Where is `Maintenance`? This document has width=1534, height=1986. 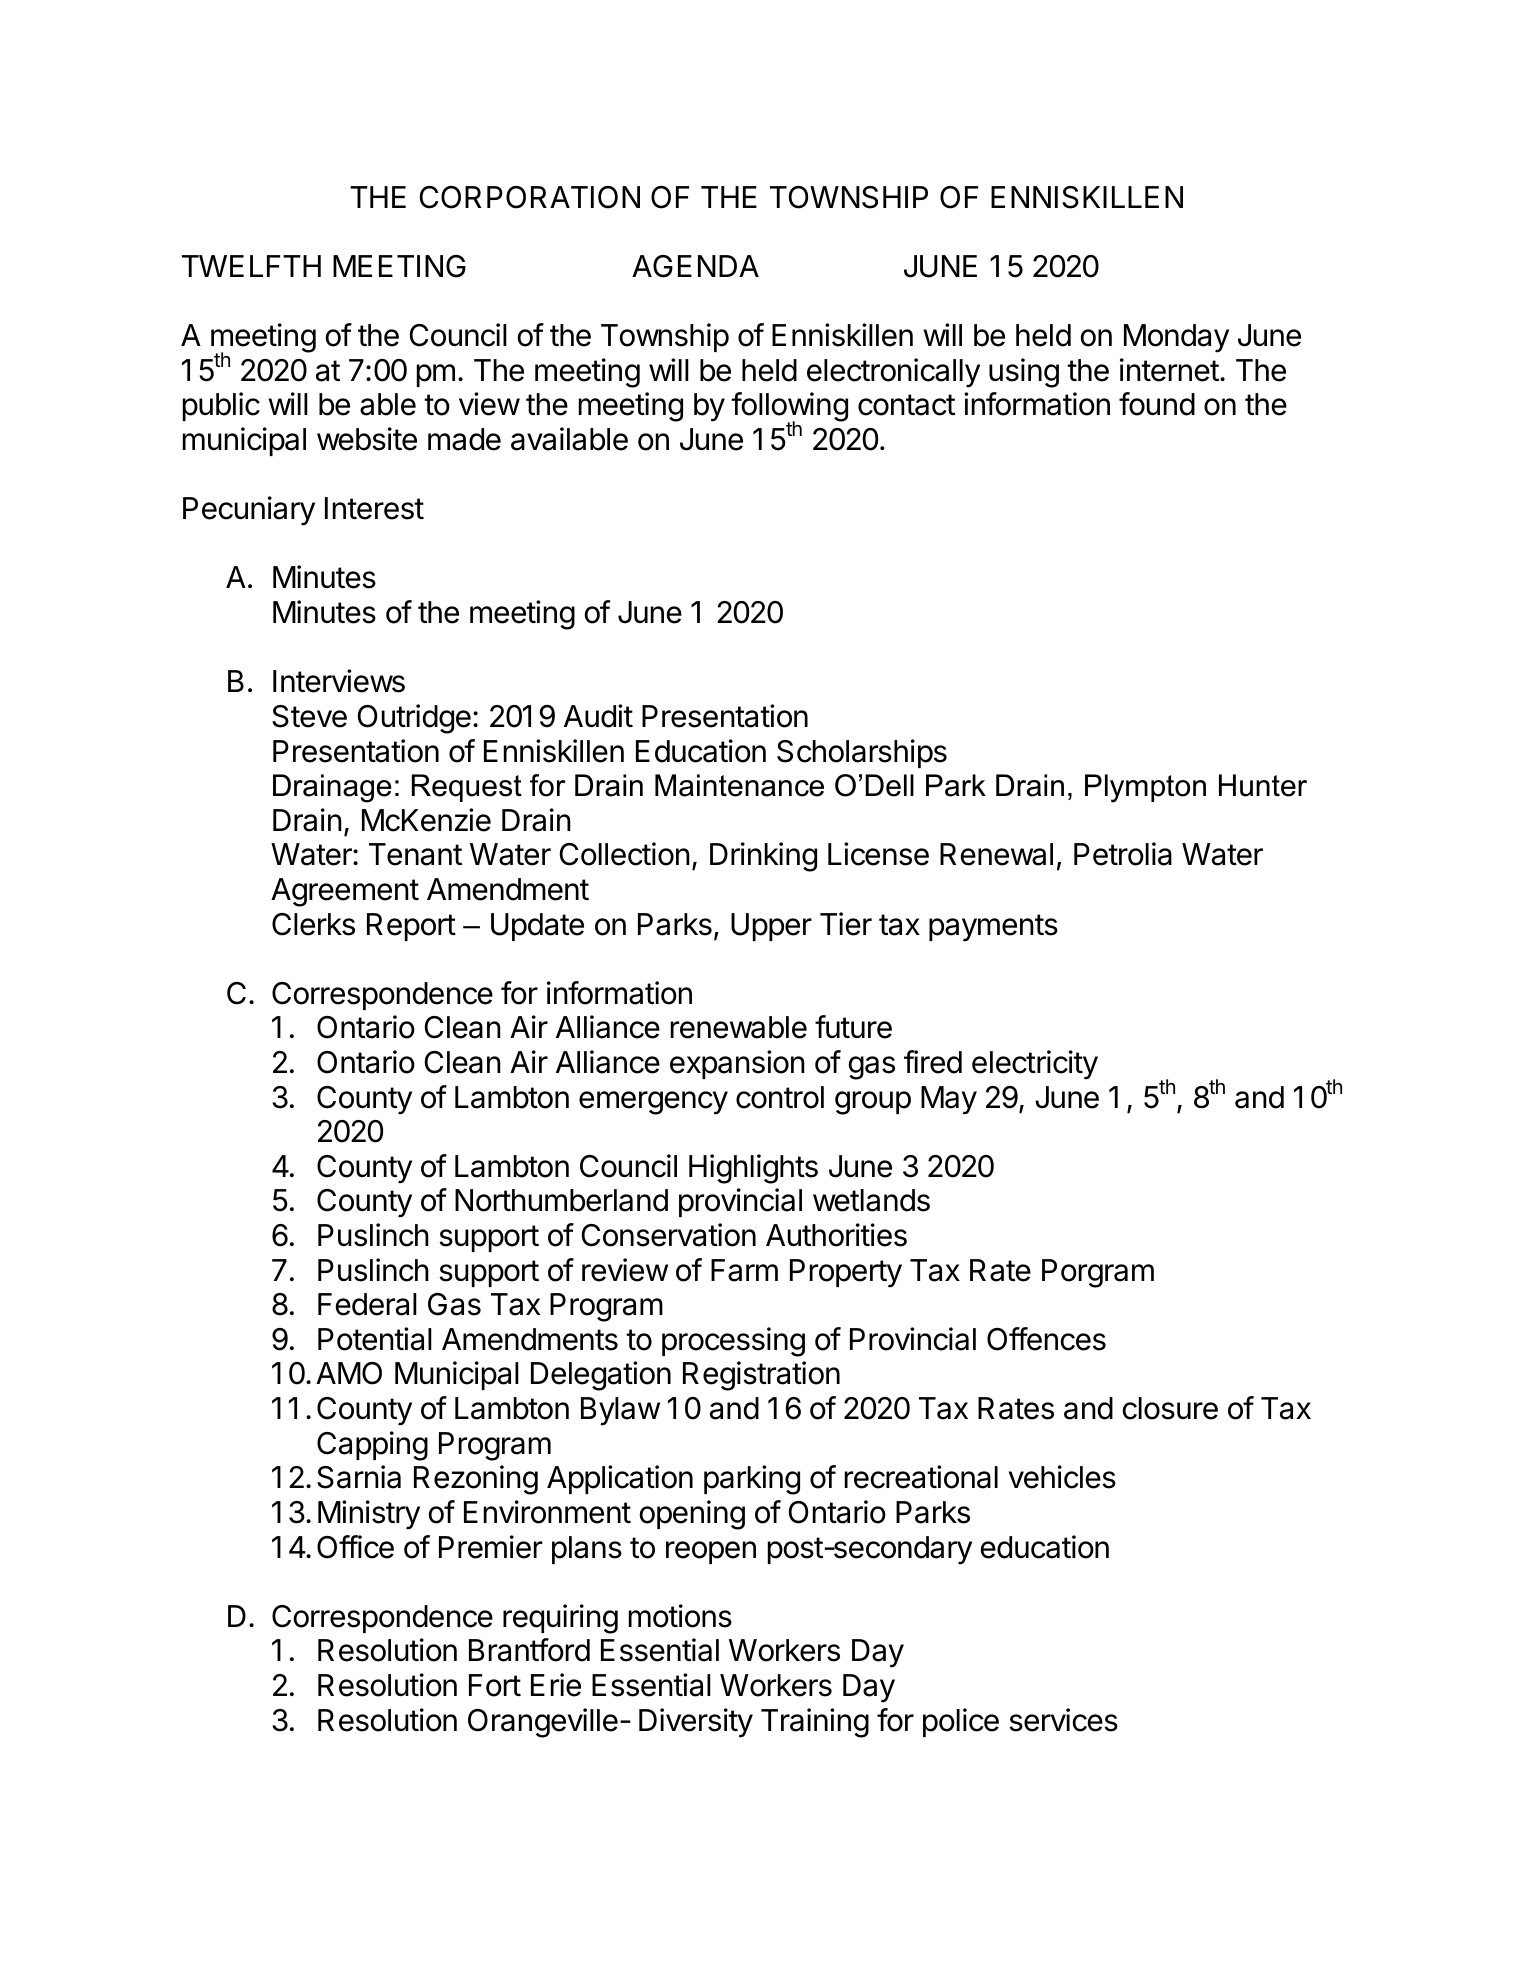 Maintenance is located at coordinates (739, 785).
